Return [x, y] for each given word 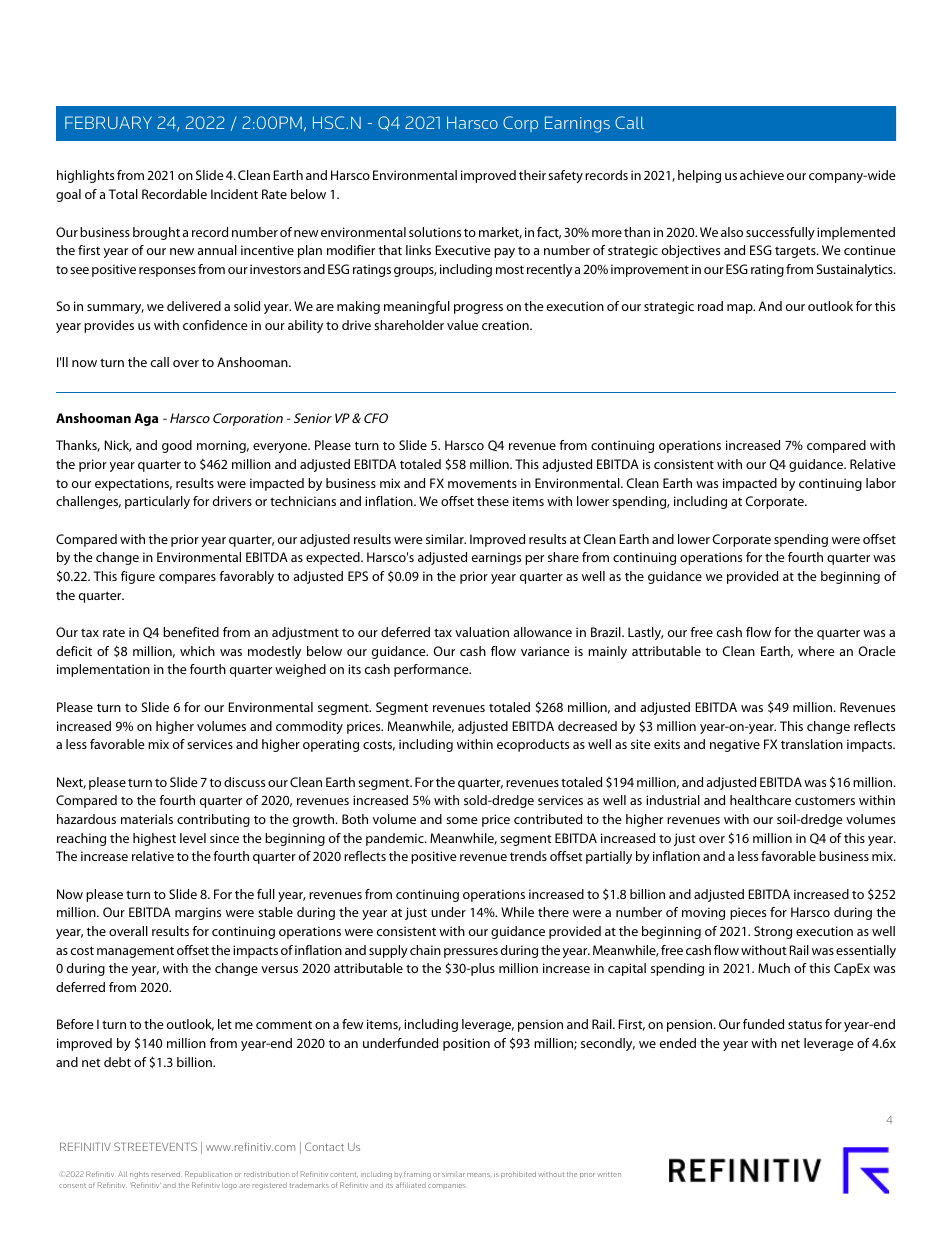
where [816, 651]
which [197, 651]
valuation [482, 632]
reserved [166, 1174]
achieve [762, 175]
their [532, 175]
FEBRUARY [108, 122]
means [479, 1175]
